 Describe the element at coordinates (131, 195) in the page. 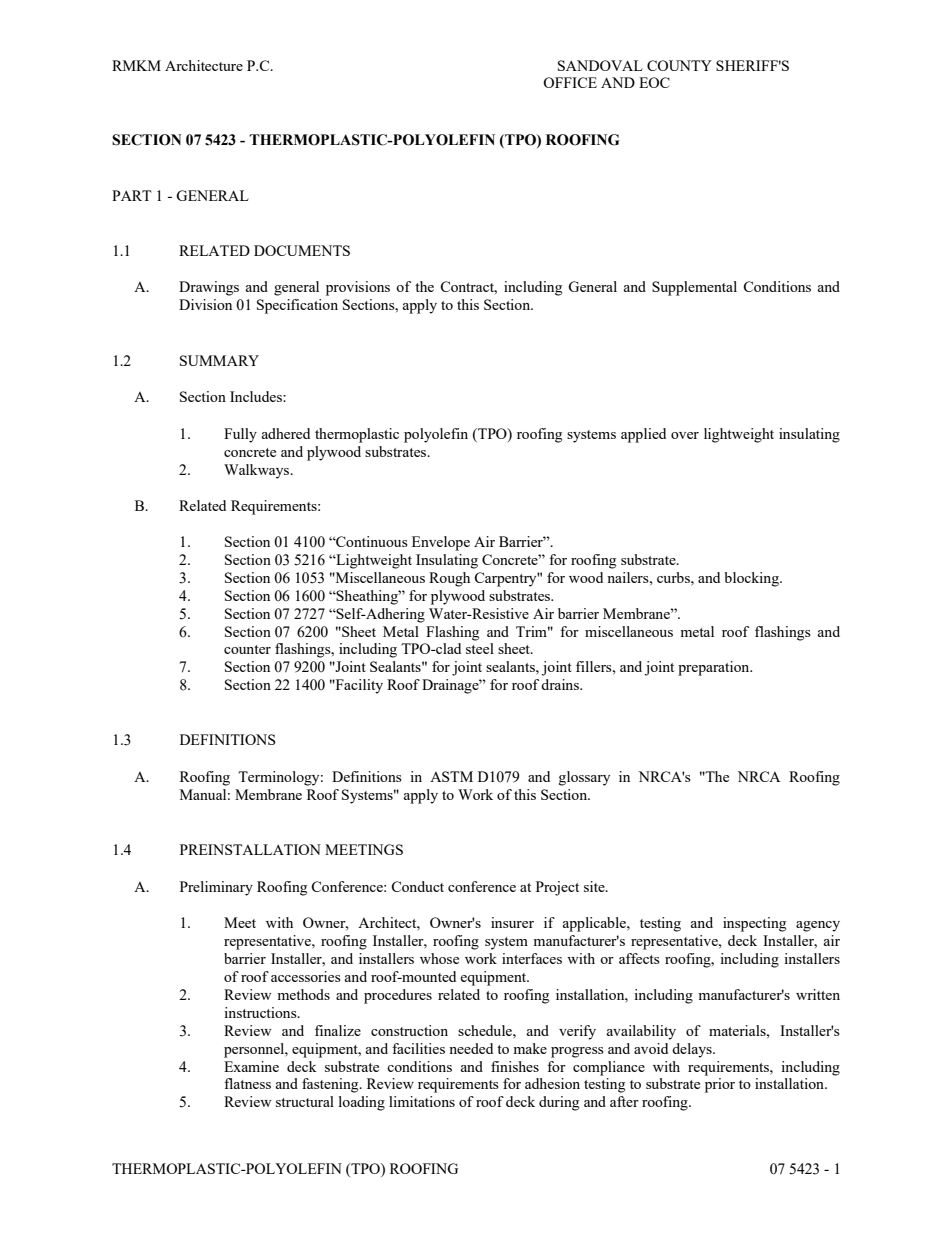

I see `PART` at that location.
